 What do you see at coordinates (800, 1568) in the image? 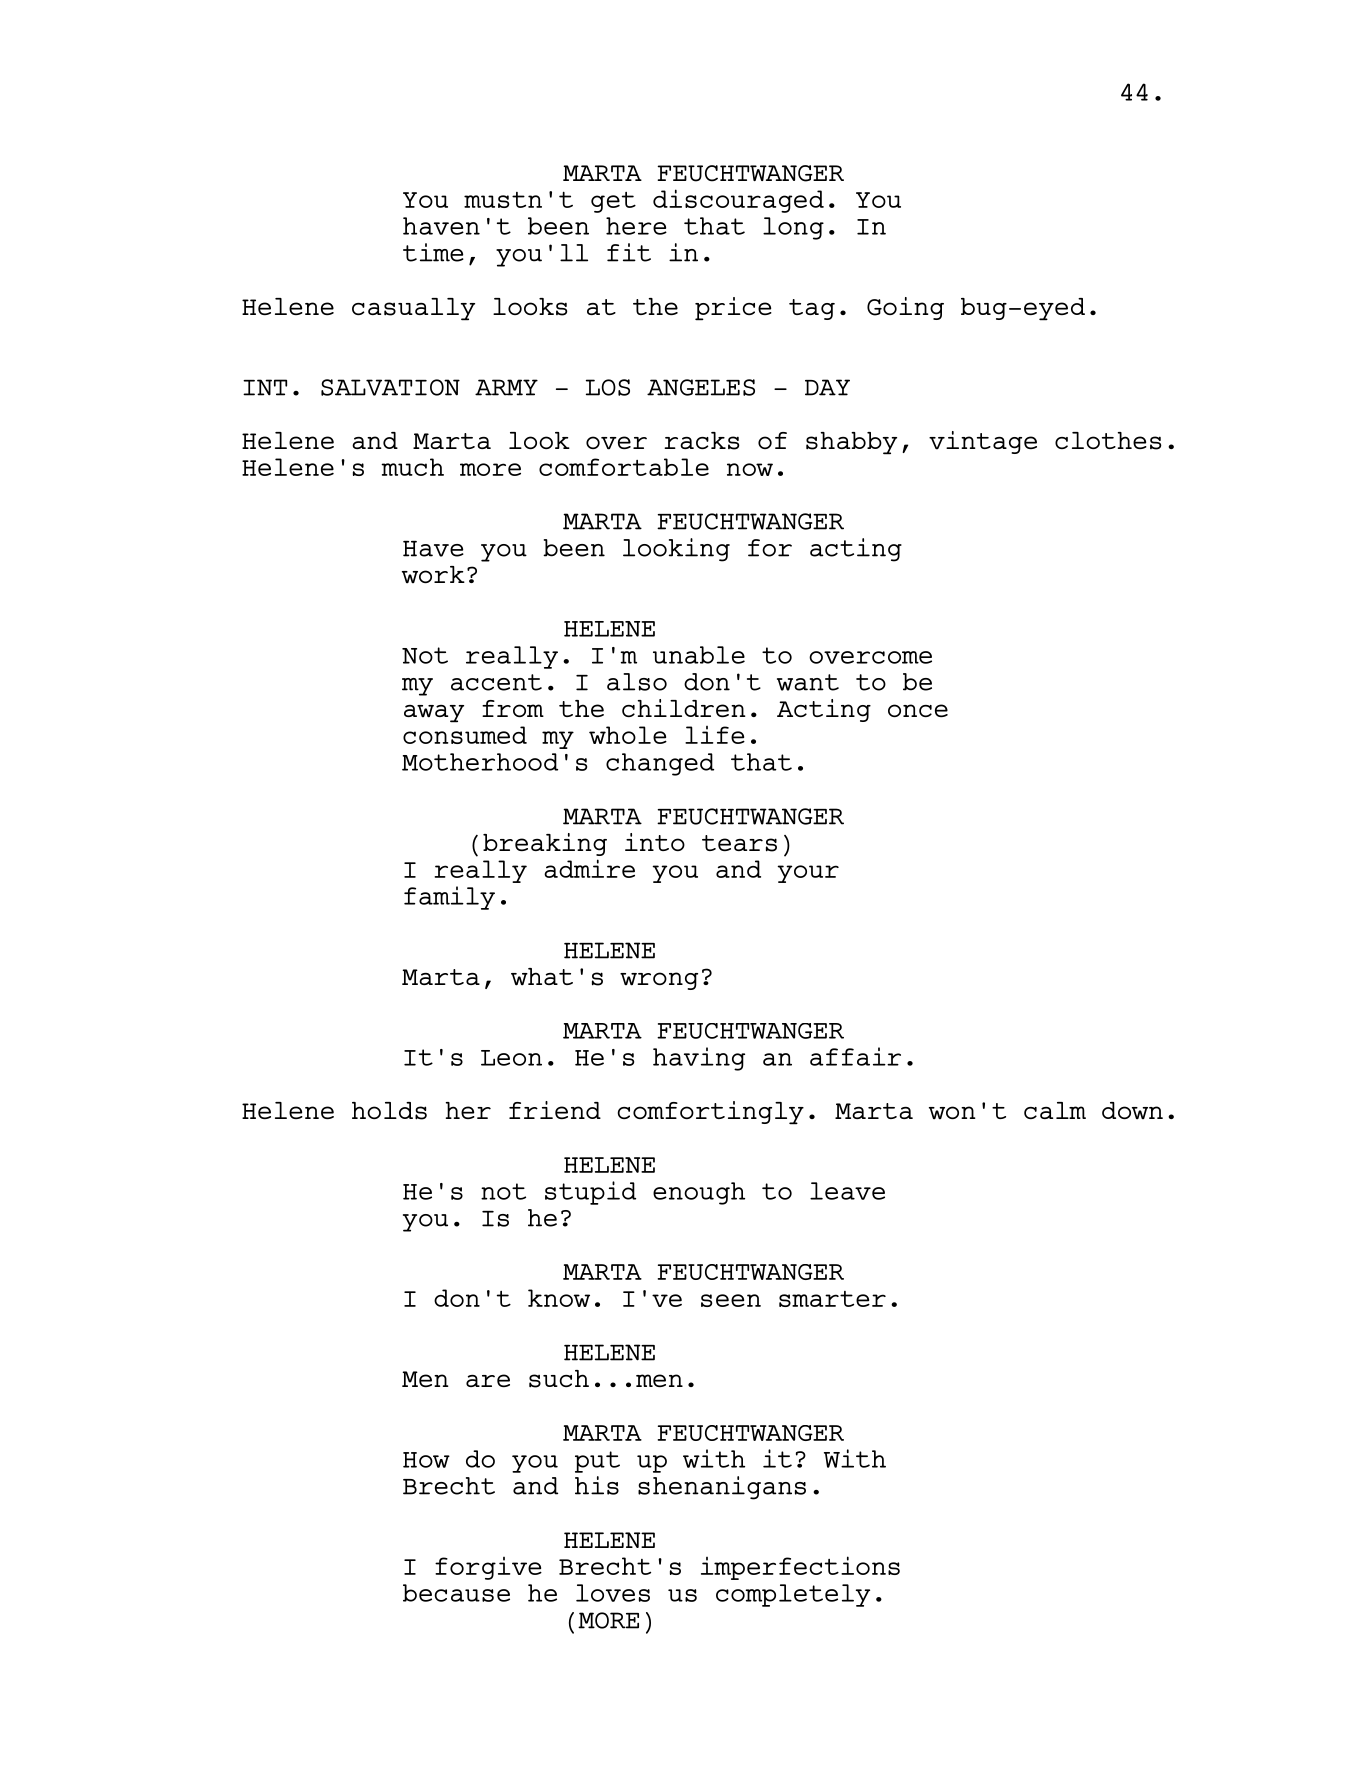
I see `imperfections` at bounding box center [800, 1568].
